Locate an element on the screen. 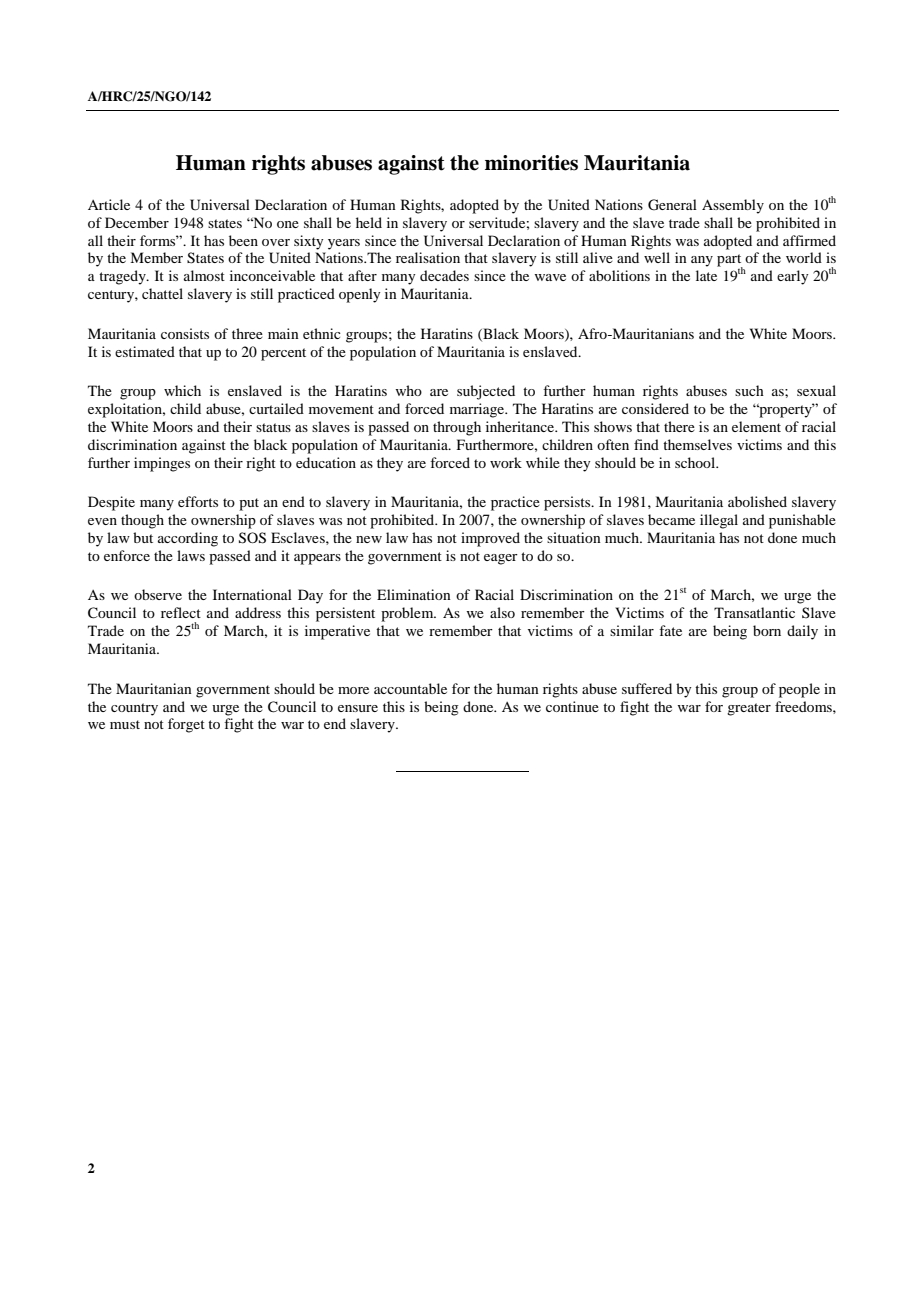  accountable is located at coordinates (410, 688).
